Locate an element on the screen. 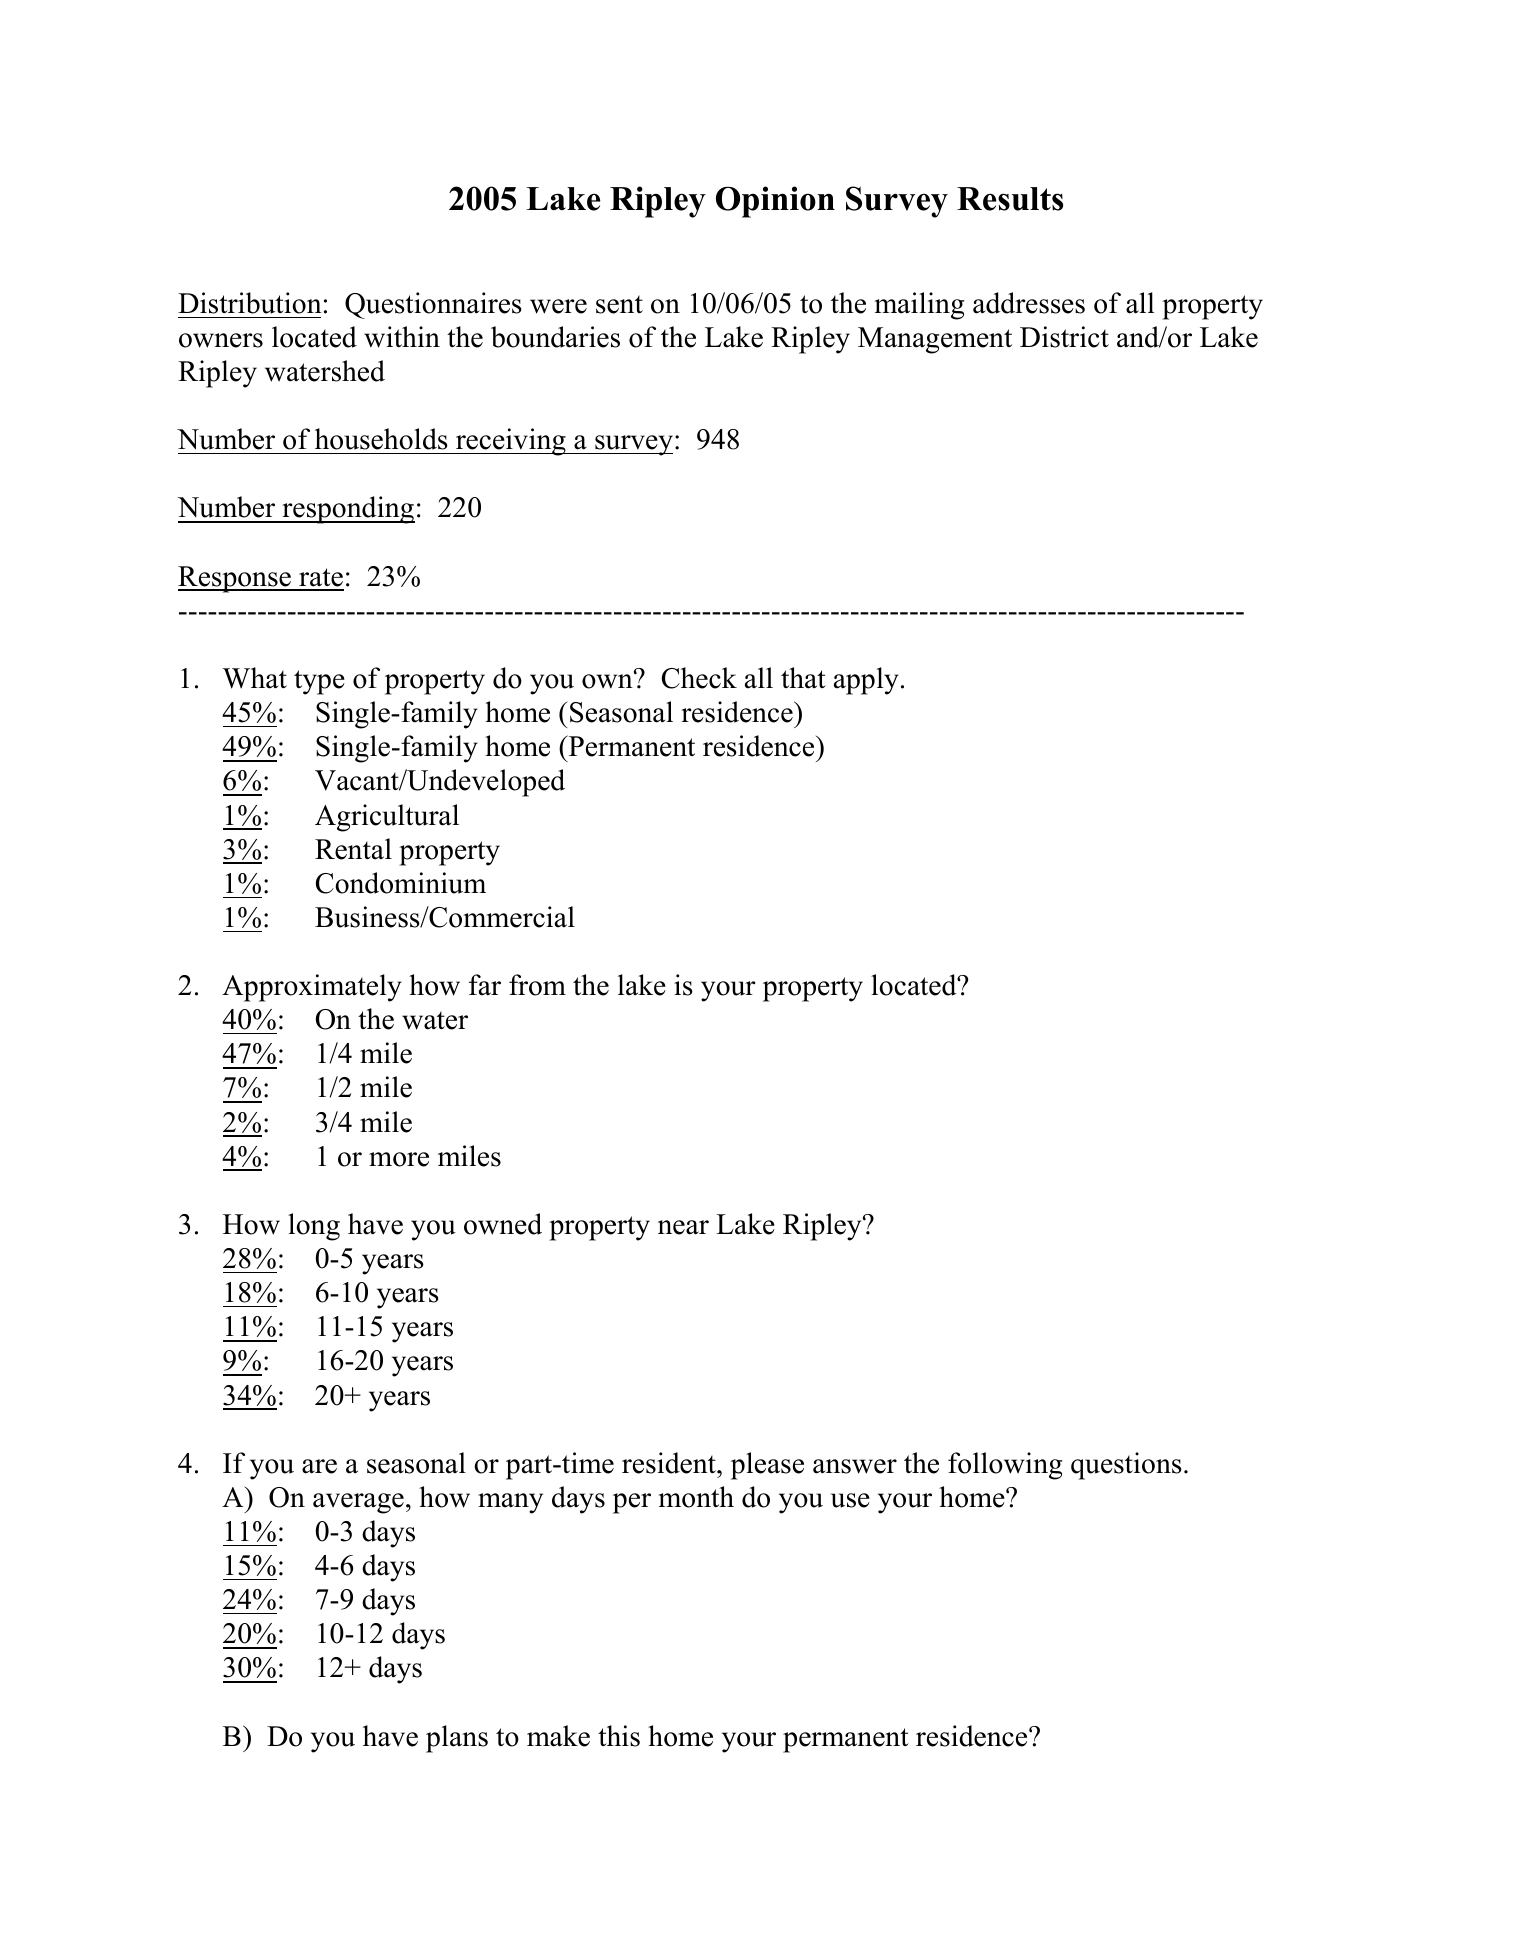  this is located at coordinates (619, 1736).
